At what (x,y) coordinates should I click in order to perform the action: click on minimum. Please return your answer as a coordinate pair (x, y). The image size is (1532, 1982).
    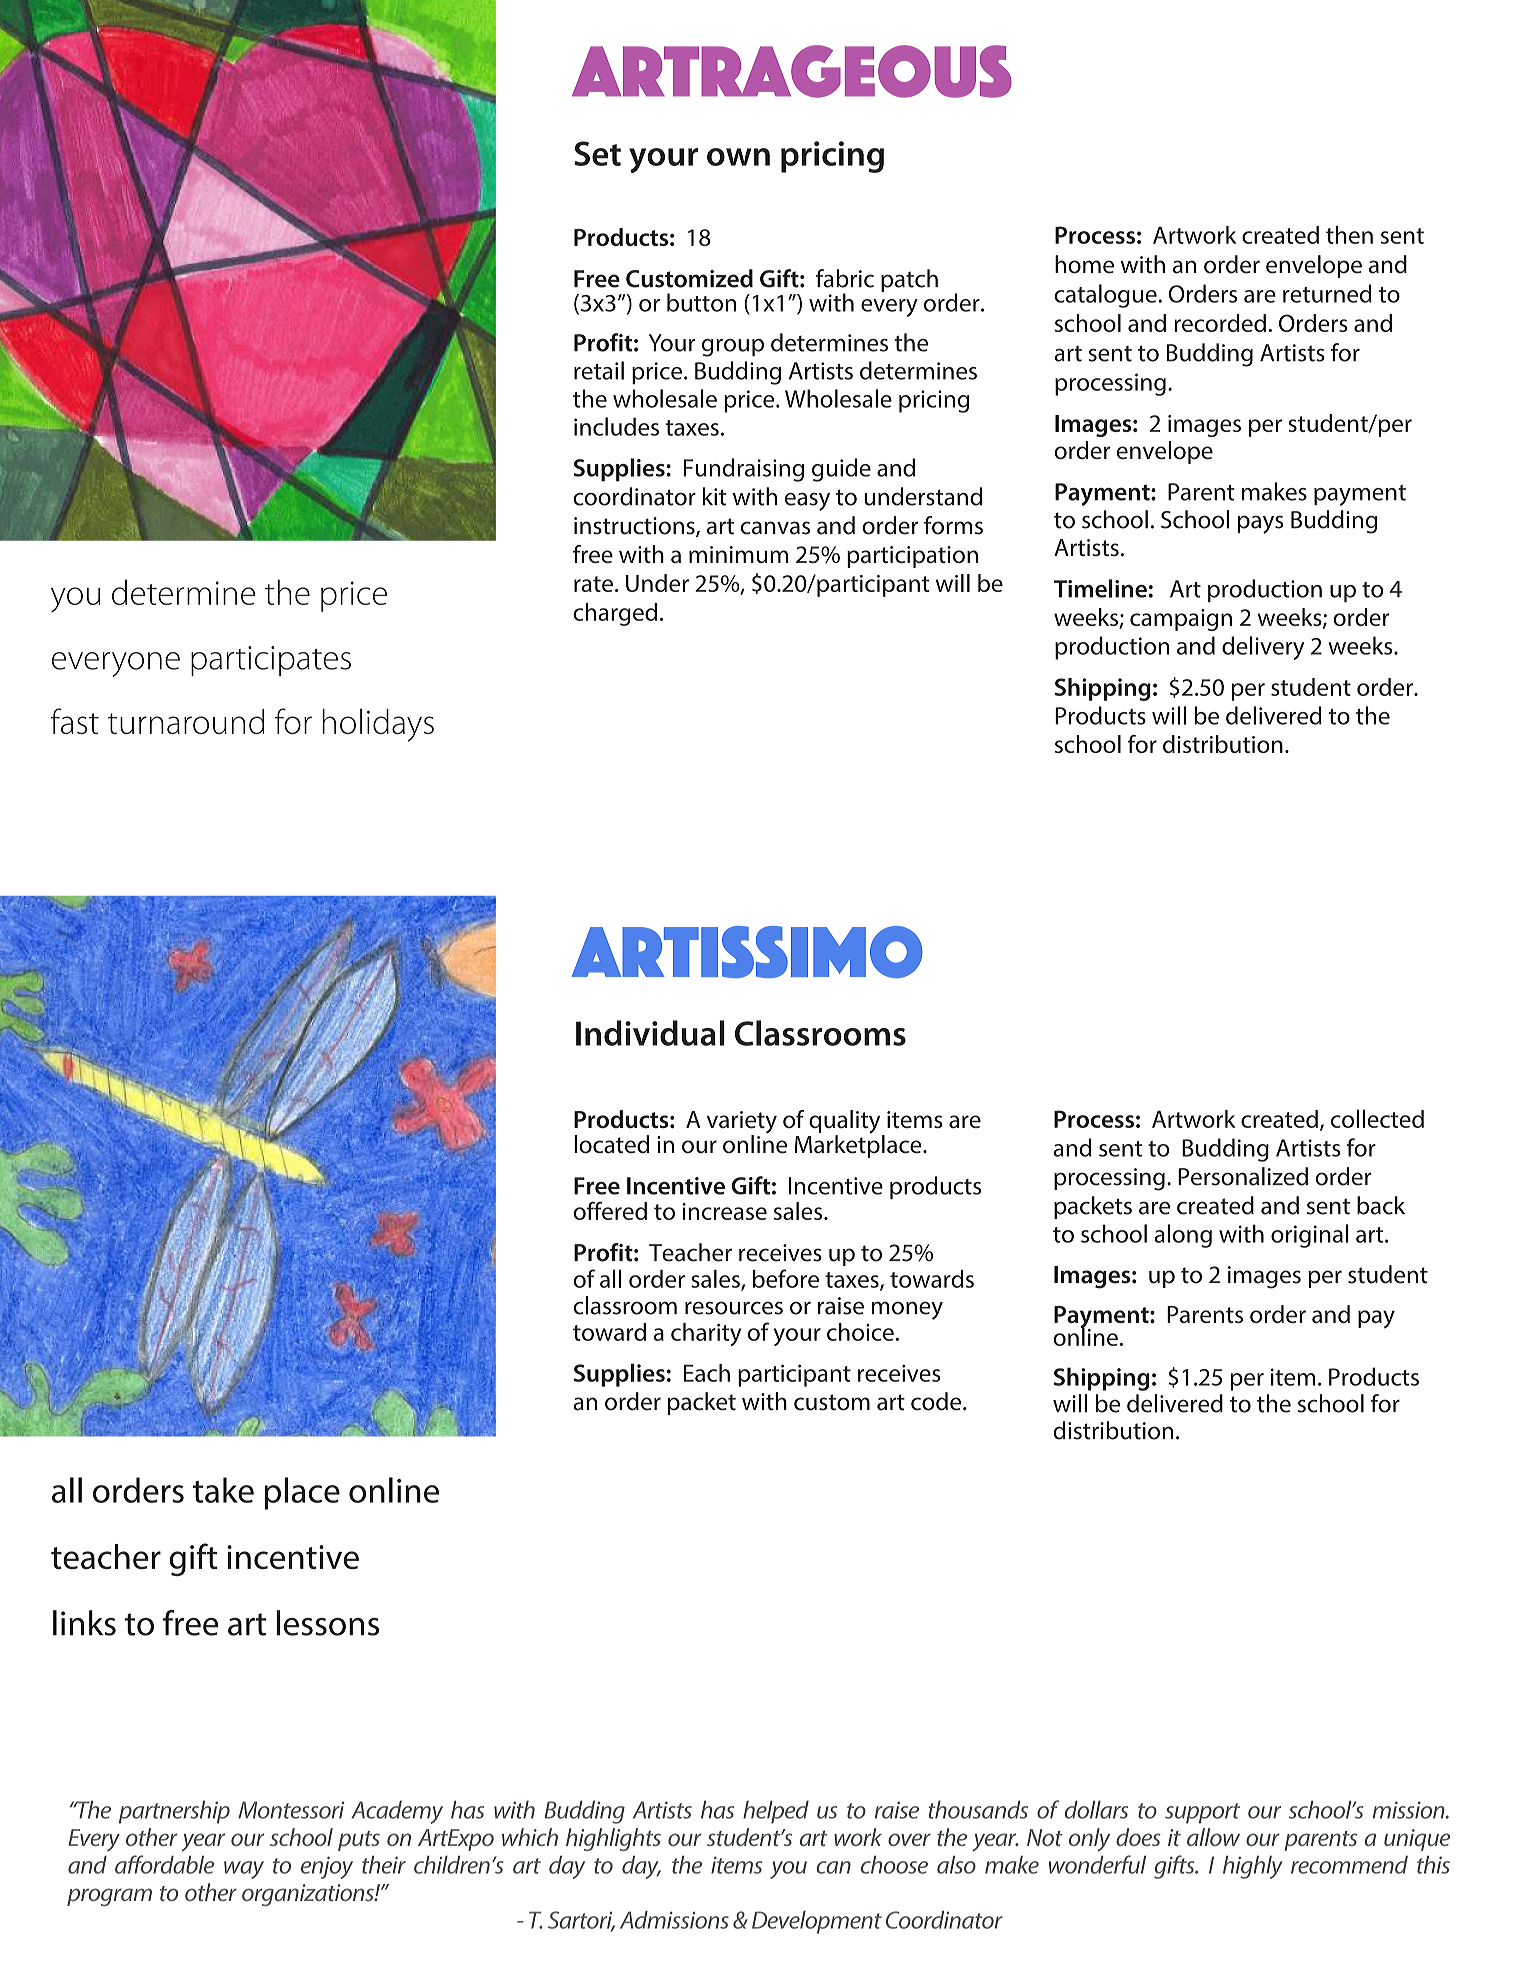
    Looking at the image, I should click on (738, 554).
